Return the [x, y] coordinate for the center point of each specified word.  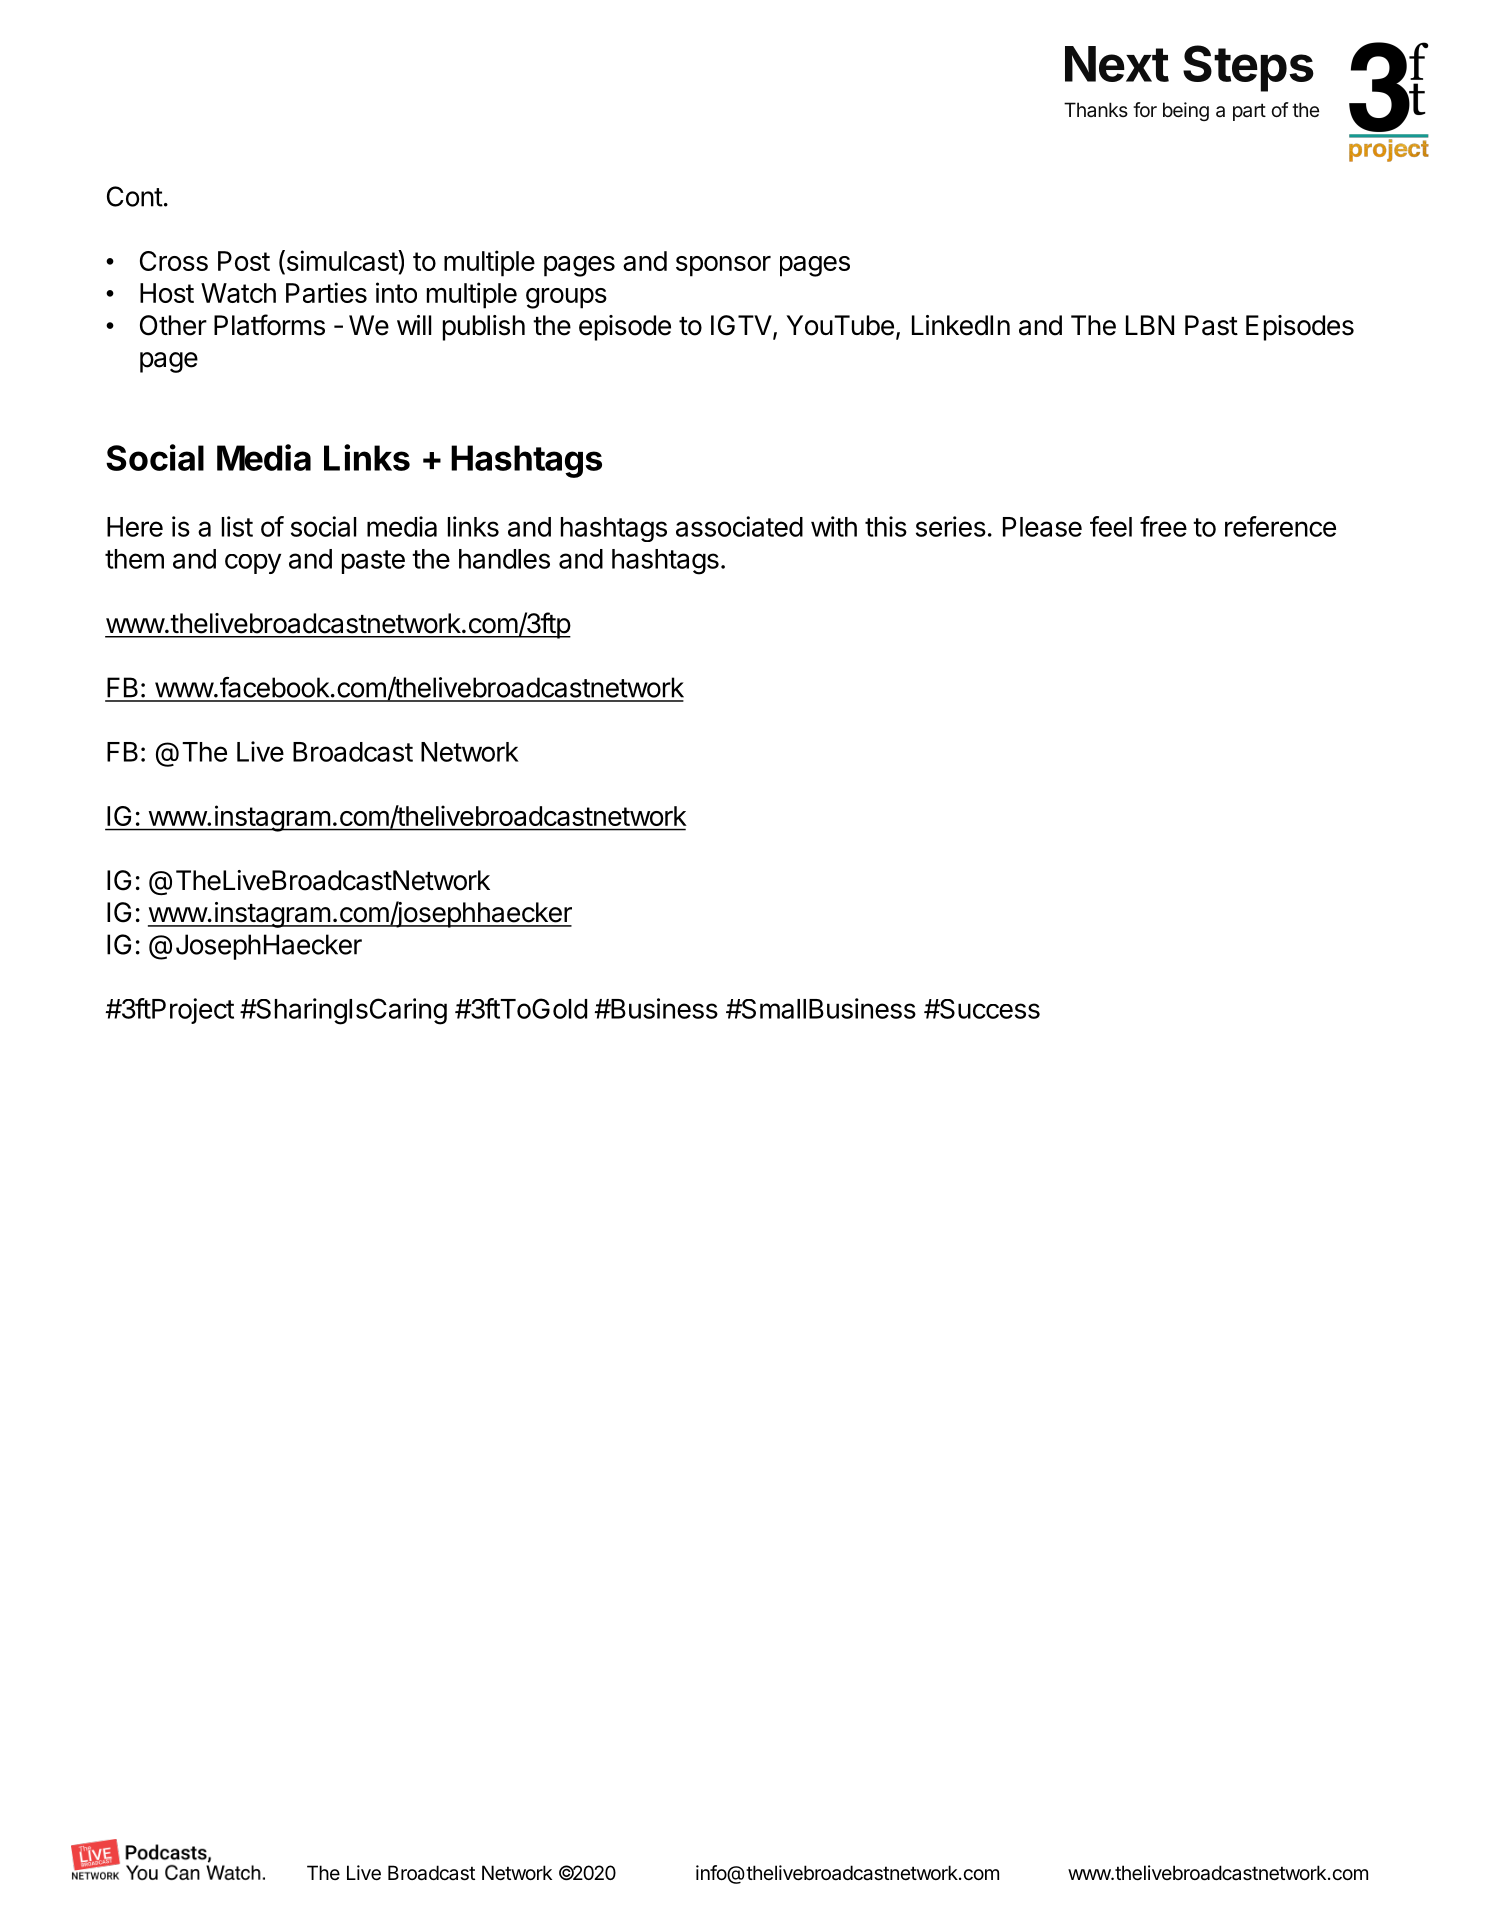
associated [739, 526]
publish [484, 328]
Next [1117, 64]
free [1163, 526]
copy [253, 564]
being [1186, 111]
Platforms [269, 325]
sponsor [723, 266]
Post [244, 261]
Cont [135, 196]
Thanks [1096, 109]
